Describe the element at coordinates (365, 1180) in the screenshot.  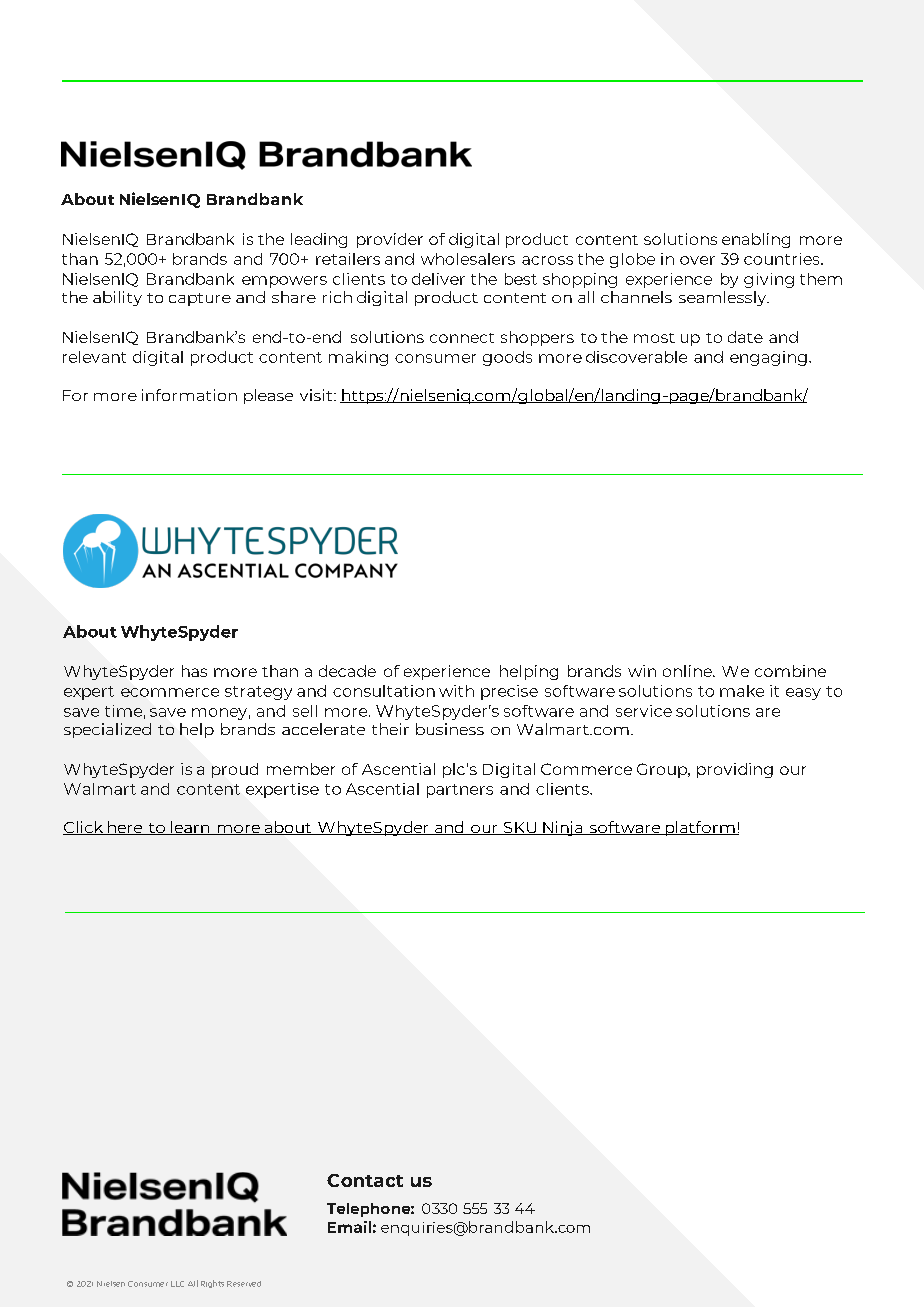
I see `Contact` at that location.
